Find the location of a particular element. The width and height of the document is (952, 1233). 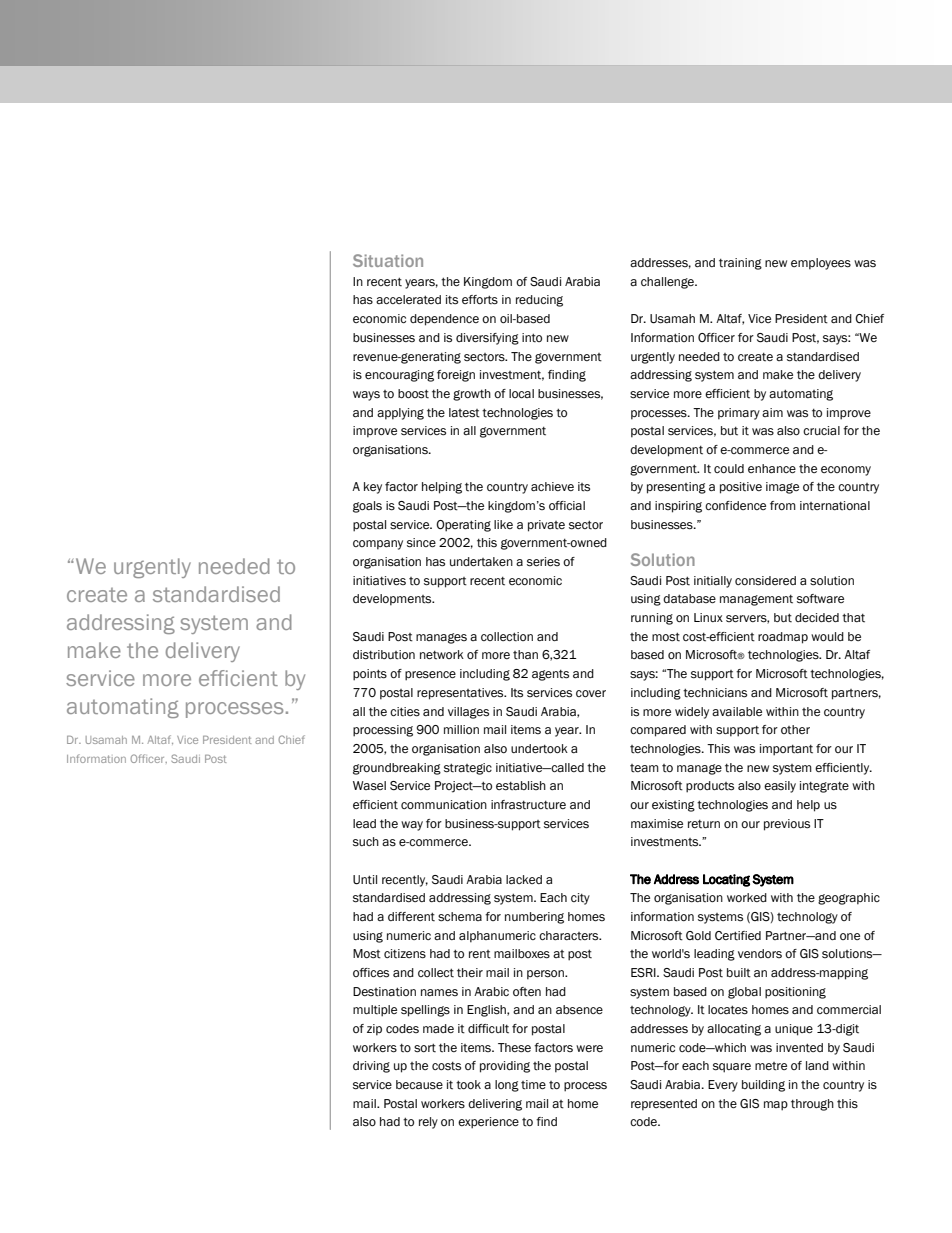

worked is located at coordinates (747, 897).
